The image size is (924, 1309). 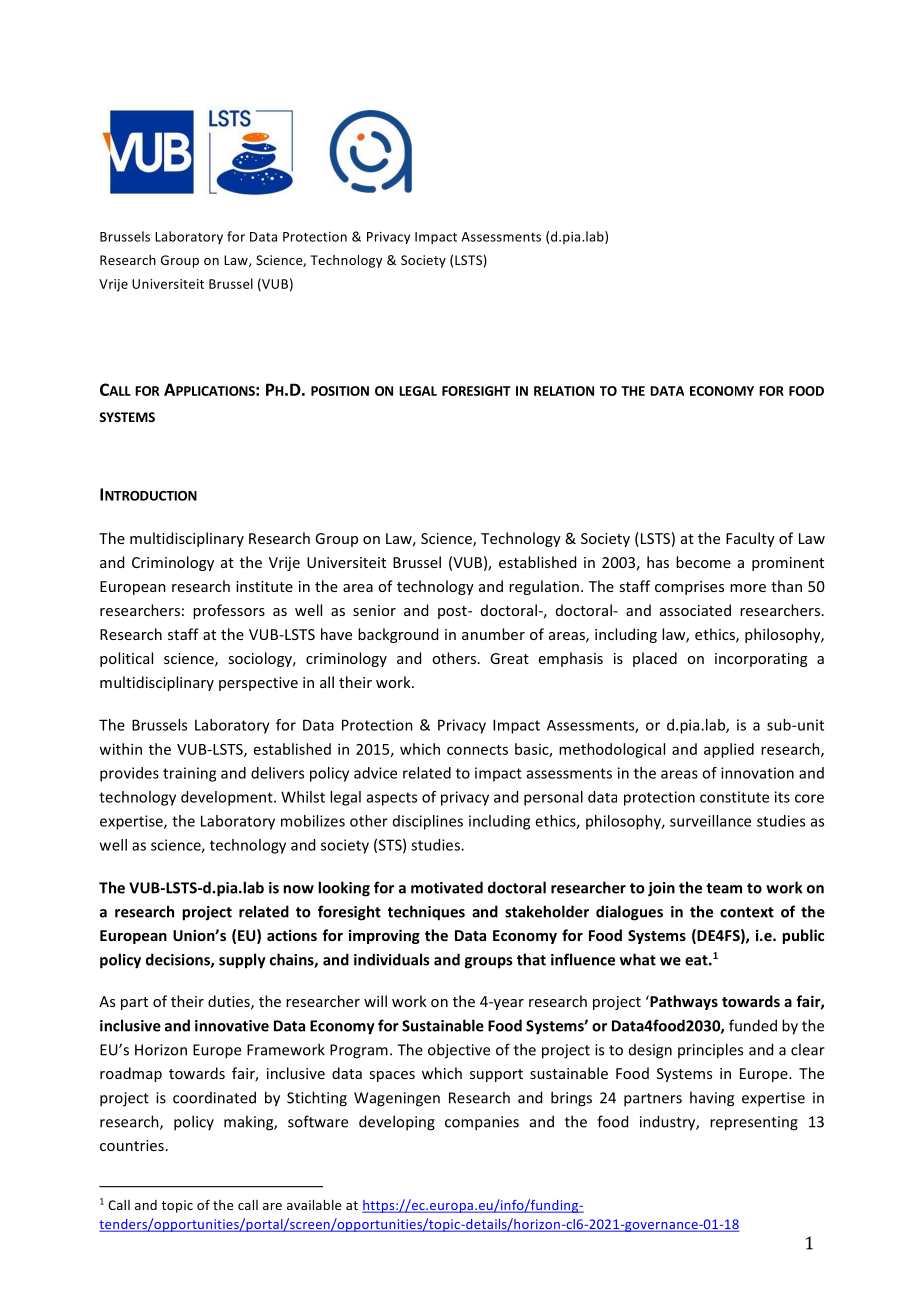 What do you see at coordinates (340, 391) in the screenshot?
I see `POSITION` at bounding box center [340, 391].
